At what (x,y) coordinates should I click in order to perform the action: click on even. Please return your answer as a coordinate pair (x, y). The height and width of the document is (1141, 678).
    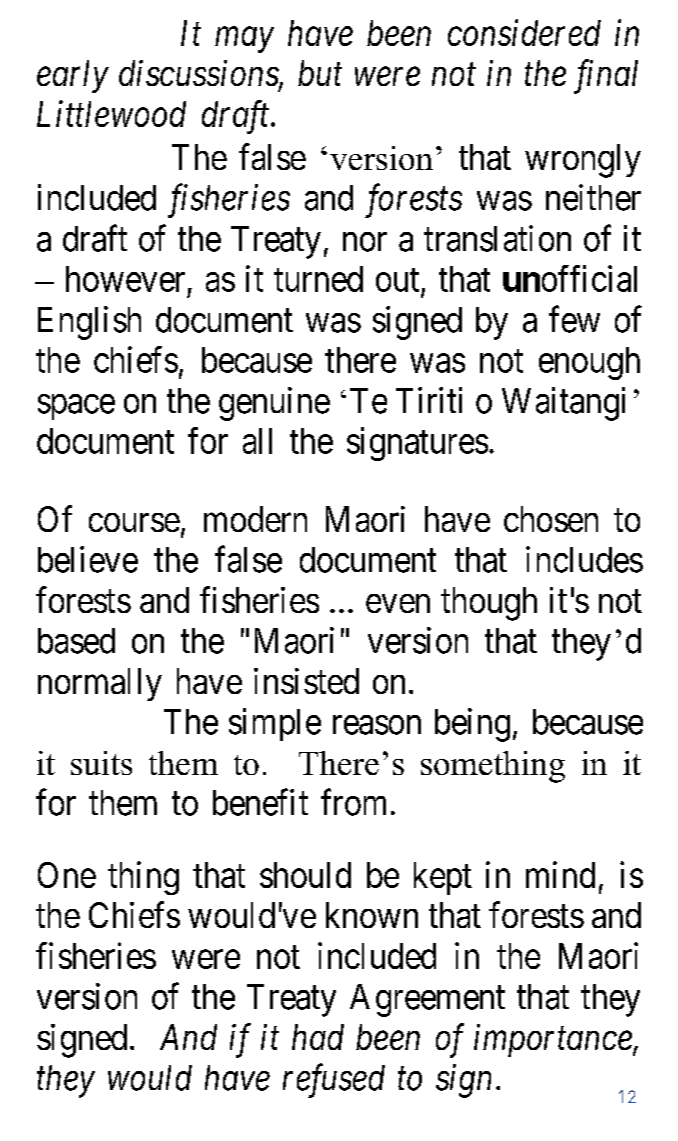
    Looking at the image, I should click on (398, 603).
